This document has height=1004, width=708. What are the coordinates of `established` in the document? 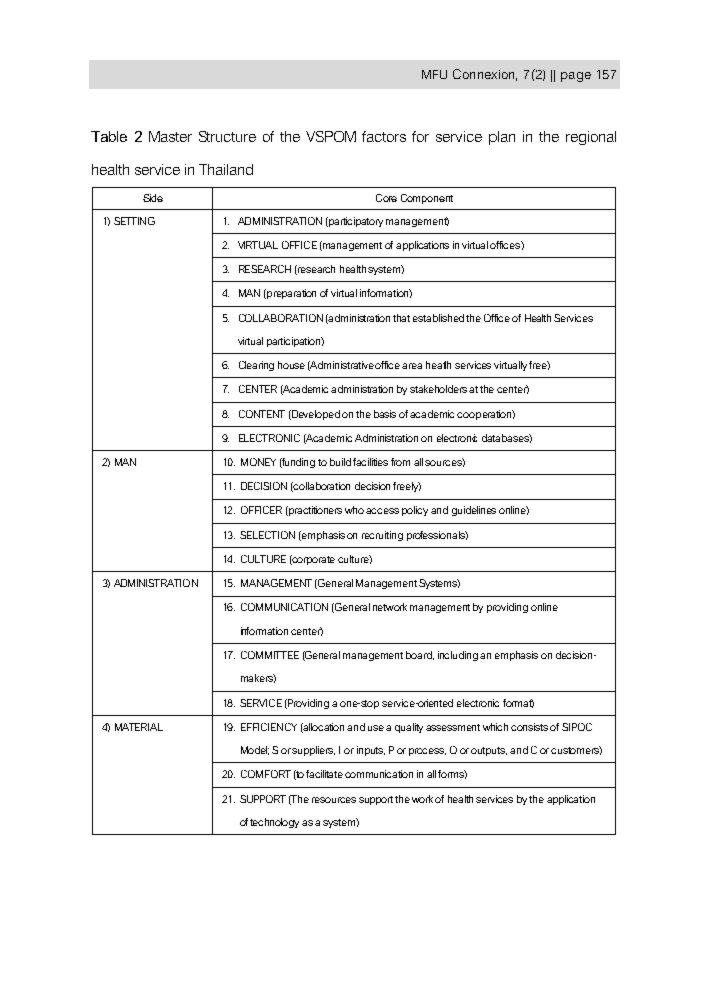 It's located at (438, 318).
